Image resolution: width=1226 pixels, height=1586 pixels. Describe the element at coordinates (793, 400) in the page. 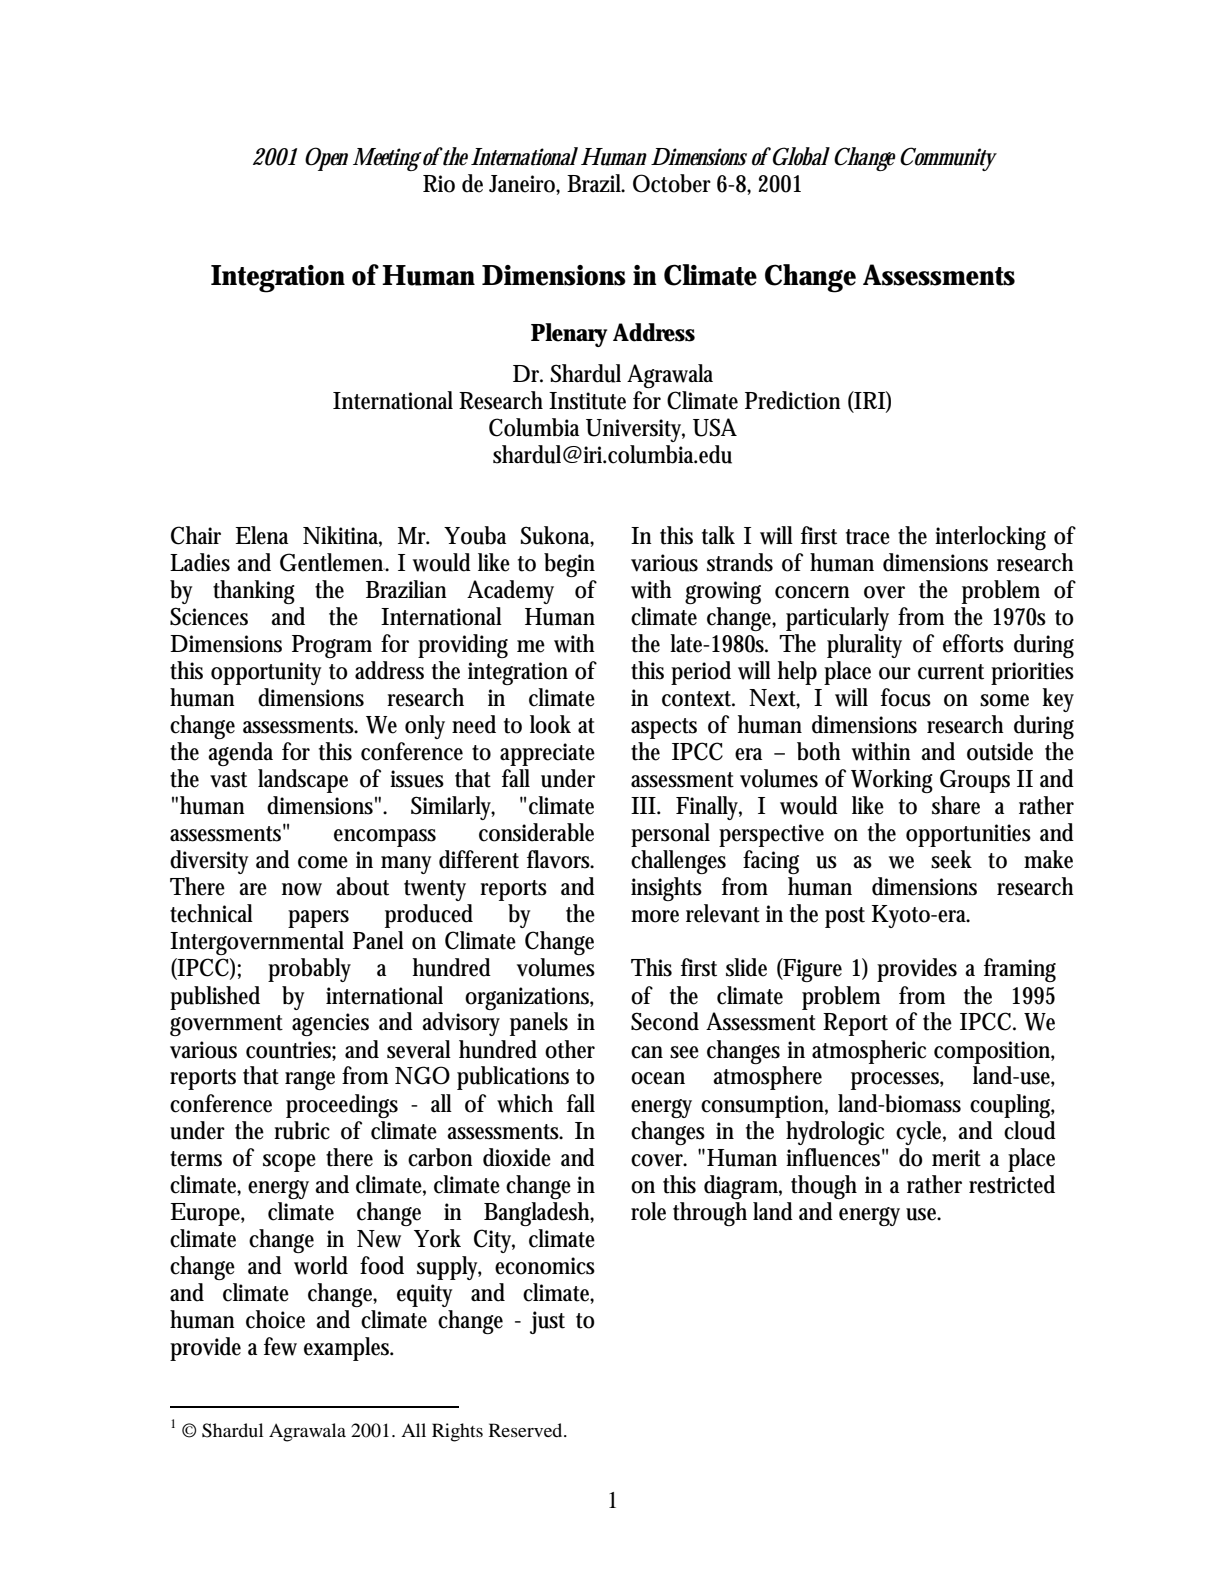

I see `Prediction` at that location.
